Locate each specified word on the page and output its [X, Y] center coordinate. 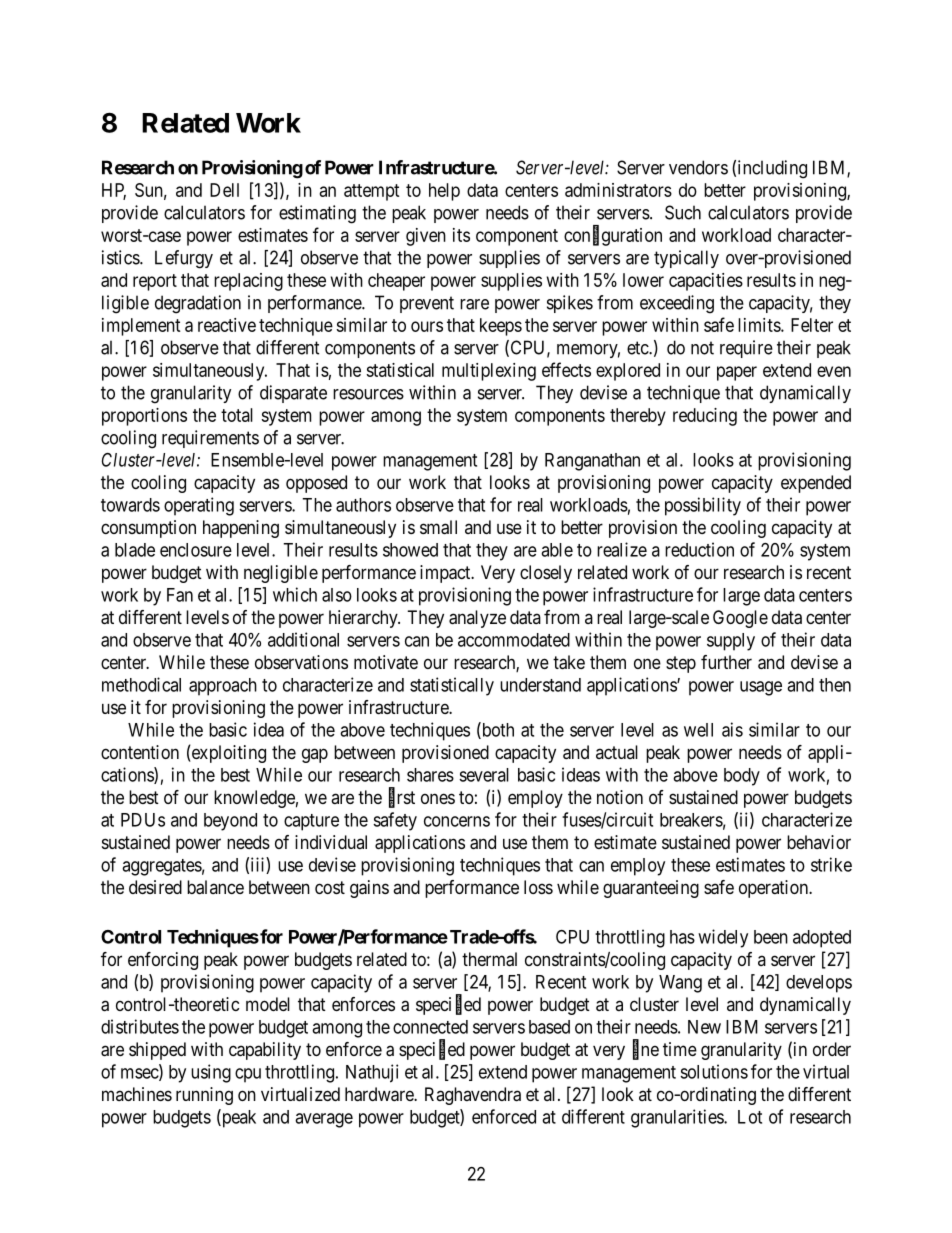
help [444, 192]
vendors [698, 167]
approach [223, 687]
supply [731, 642]
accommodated [514, 640]
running [204, 1096]
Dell [224, 190]
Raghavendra [473, 1096]
